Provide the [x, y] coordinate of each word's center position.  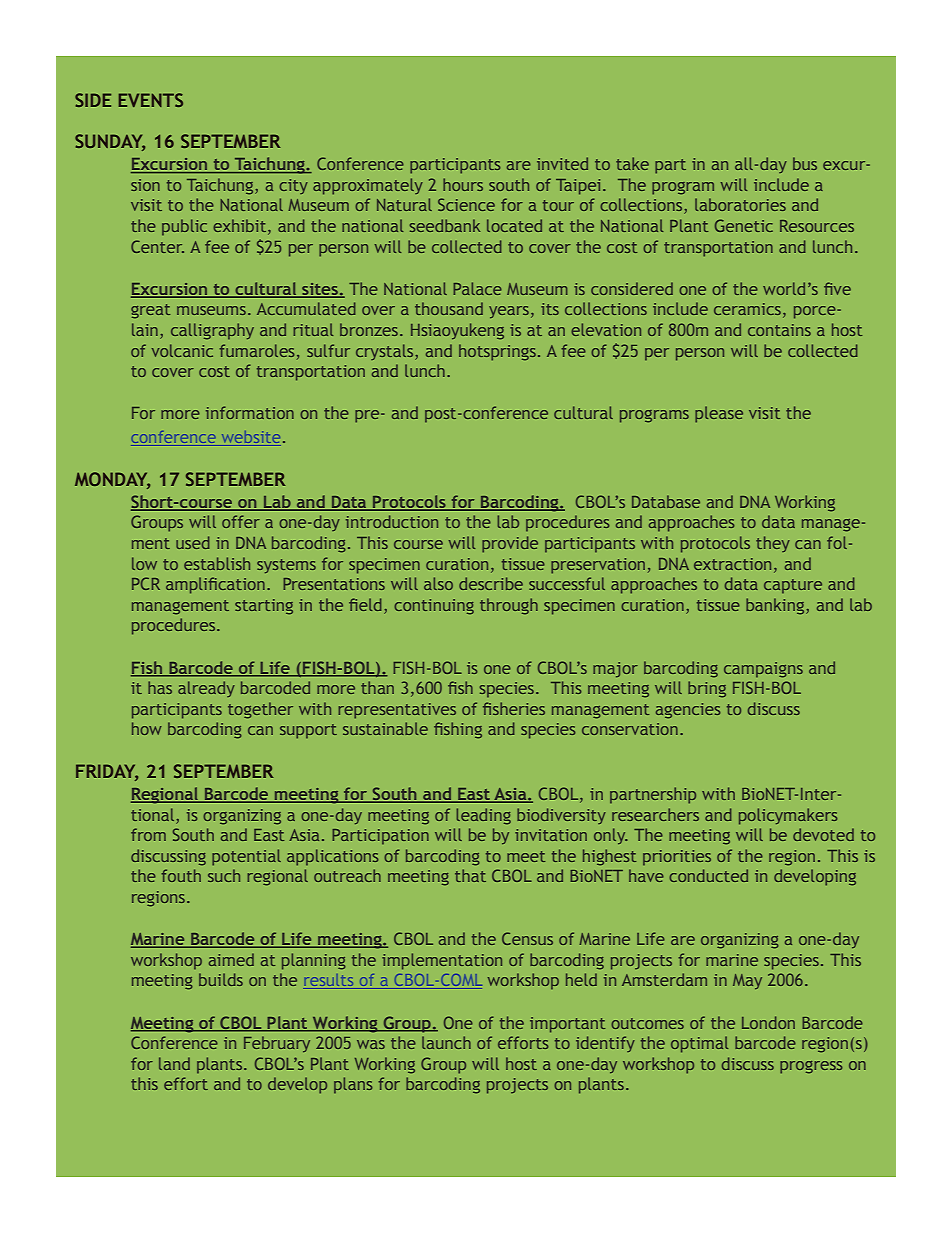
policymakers [788, 816]
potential [246, 857]
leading [483, 816]
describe [491, 583]
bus [805, 163]
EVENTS [151, 100]
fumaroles [257, 350]
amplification [215, 585]
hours [463, 184]
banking [776, 606]
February [277, 1044]
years [509, 312]
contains [779, 330]
